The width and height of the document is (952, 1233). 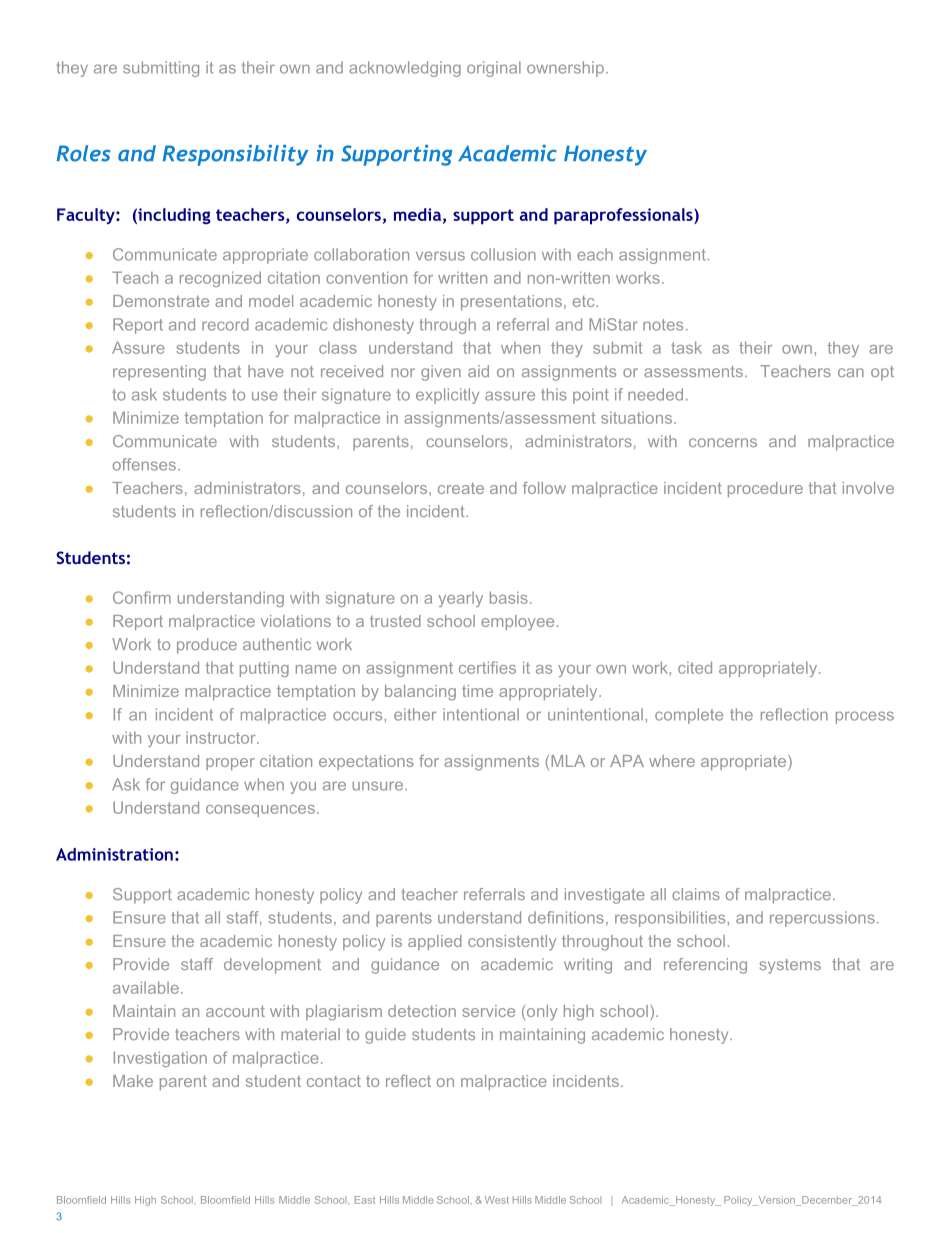 I want to click on create, so click(x=461, y=488).
